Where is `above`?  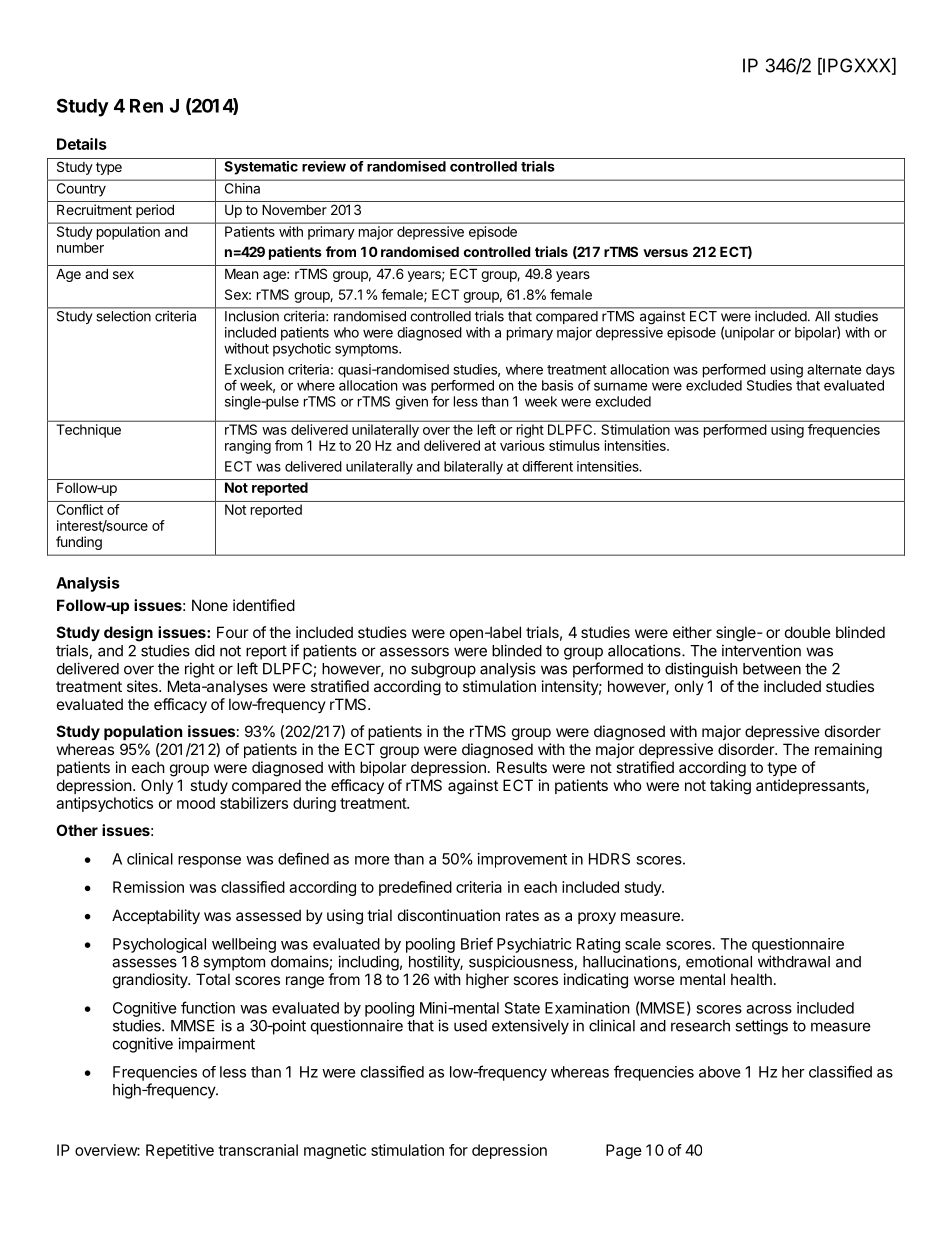
above is located at coordinates (720, 1072).
